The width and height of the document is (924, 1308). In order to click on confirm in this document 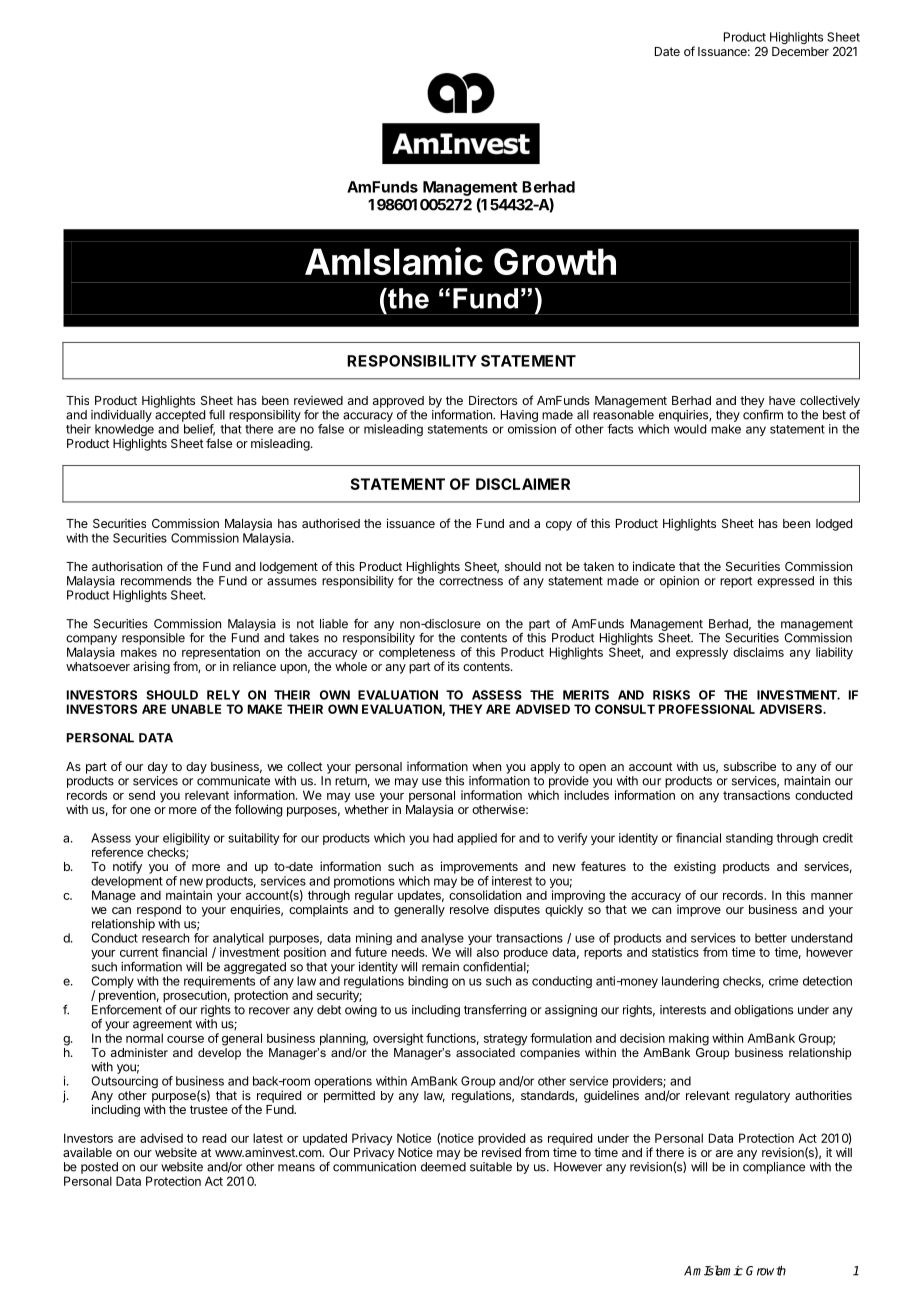, I will do `click(763, 414)`.
